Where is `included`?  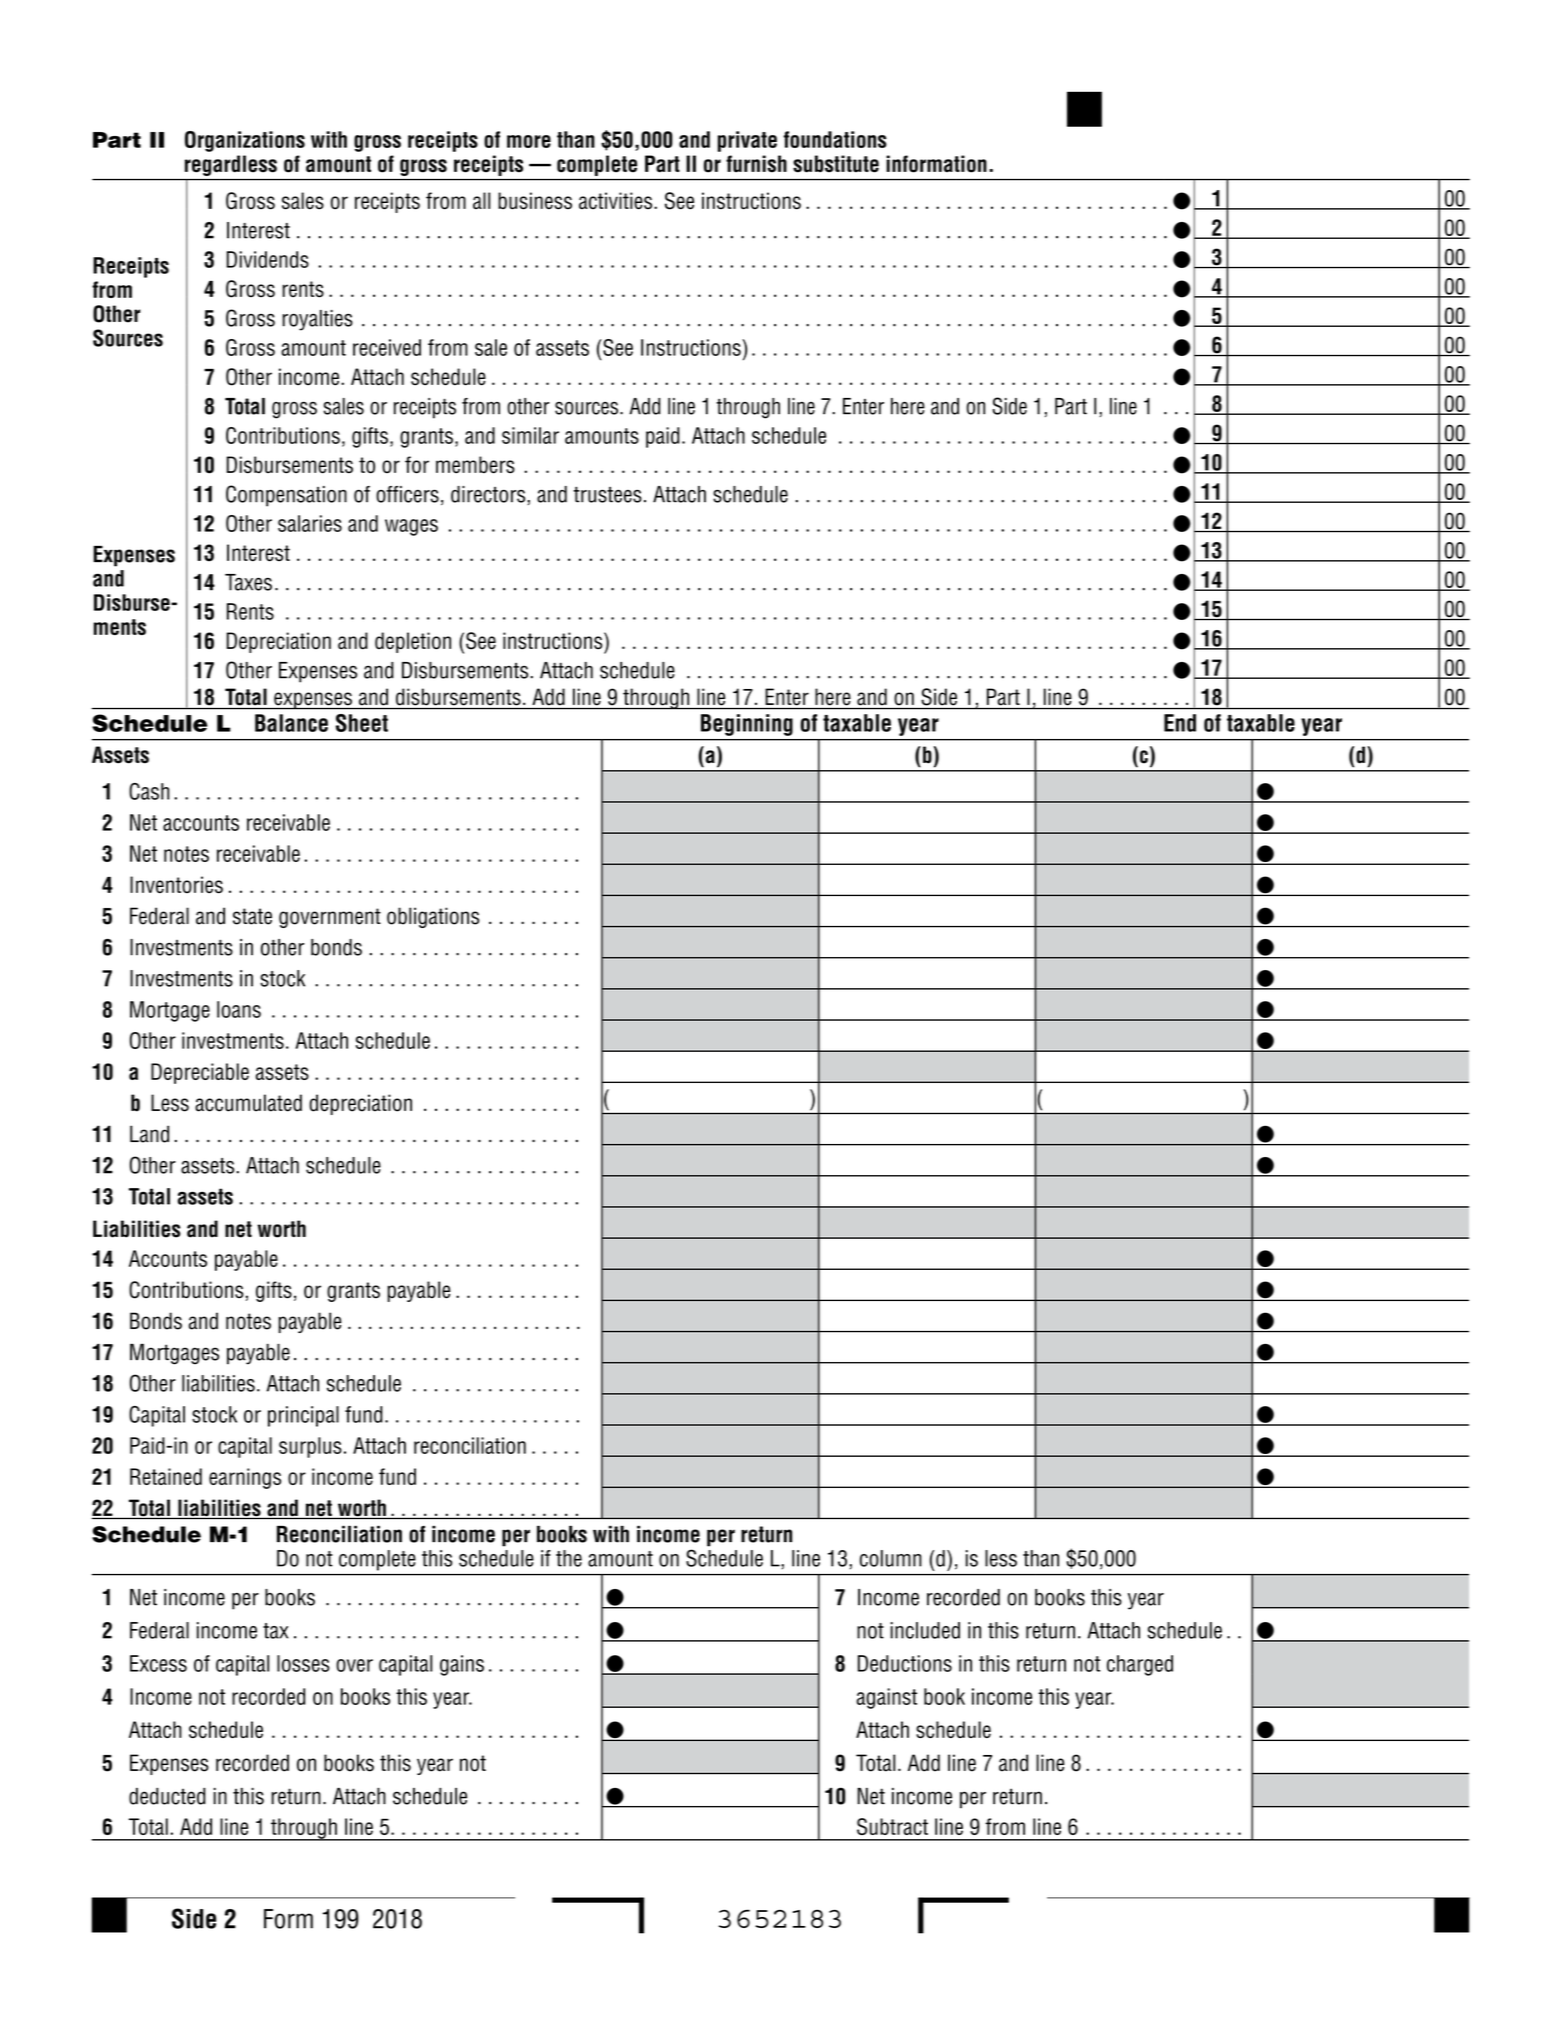
included is located at coordinates (925, 1630).
